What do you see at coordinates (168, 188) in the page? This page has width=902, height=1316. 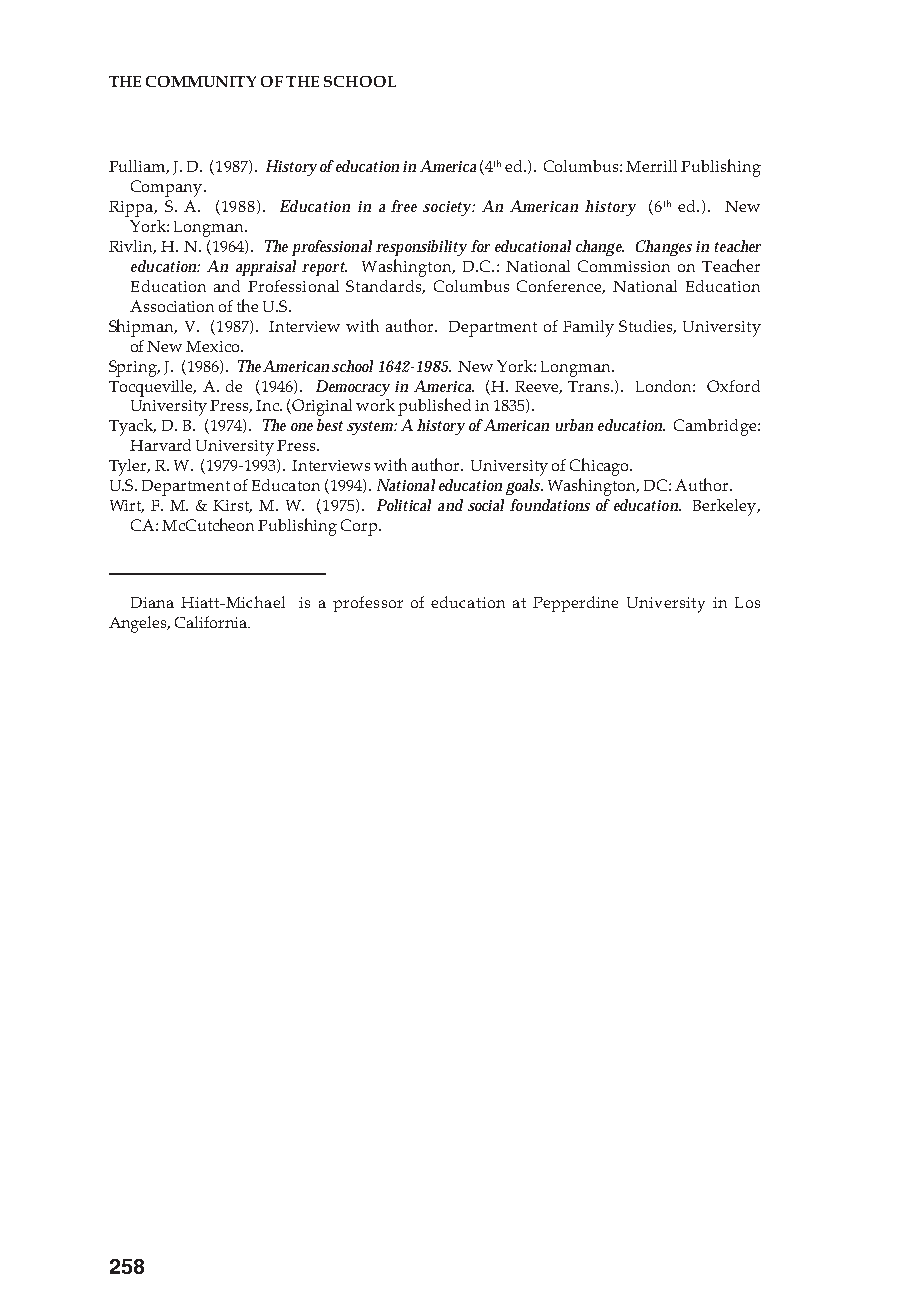 I see `Company` at bounding box center [168, 188].
